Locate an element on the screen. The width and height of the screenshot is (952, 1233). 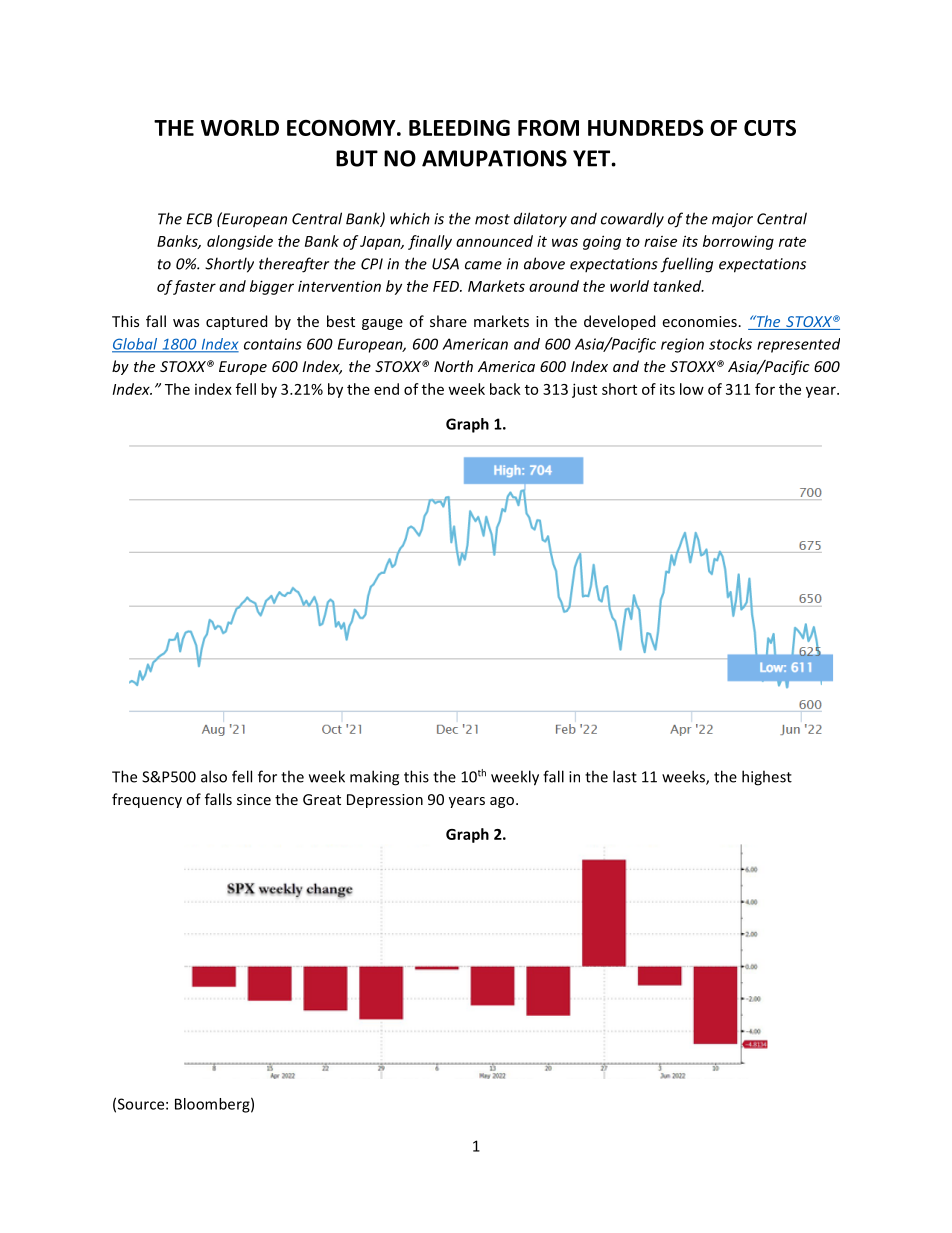
just is located at coordinates (584, 390).
